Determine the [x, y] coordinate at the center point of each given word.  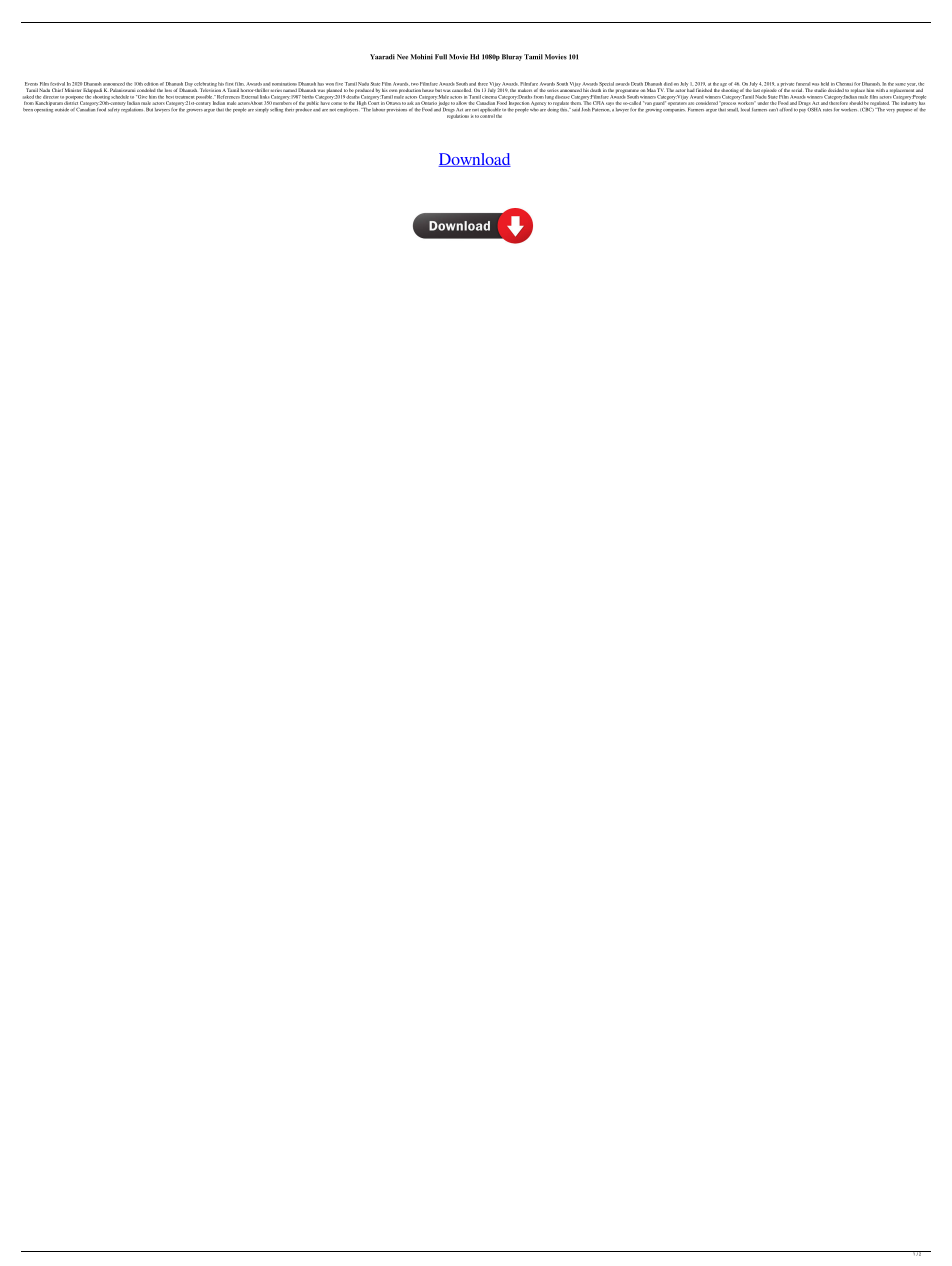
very [890, 111]
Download [474, 160]
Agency [539, 103]
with [880, 90]
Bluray [512, 57]
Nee [402, 57]
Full [441, 57]
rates [827, 110]
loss [168, 90]
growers [194, 111]
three [483, 84]
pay [802, 111]
